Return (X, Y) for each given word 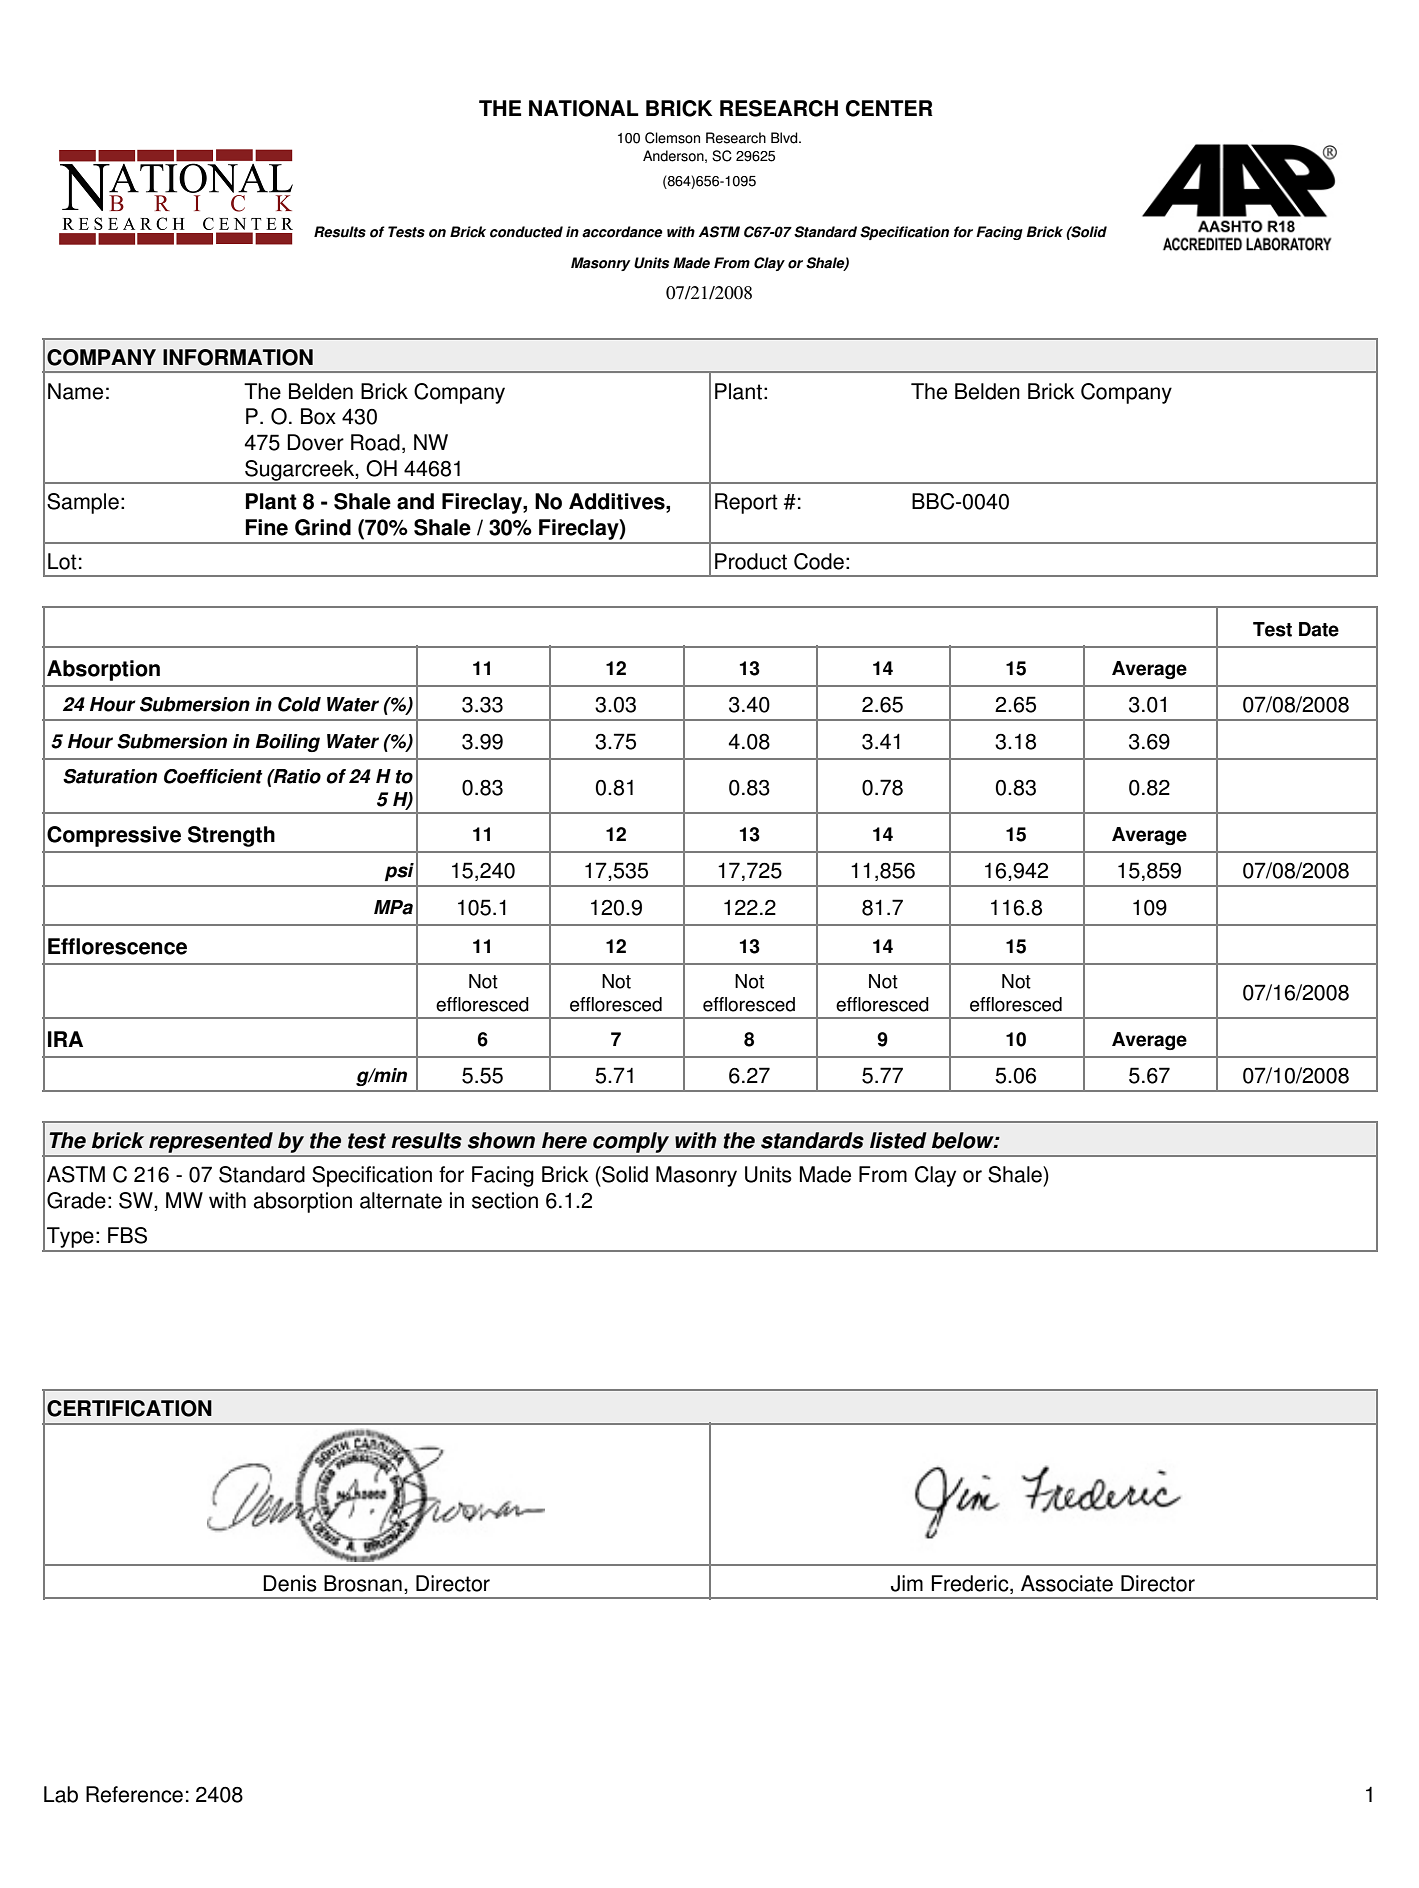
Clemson (672, 138)
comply (631, 1144)
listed (898, 1140)
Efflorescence (117, 946)
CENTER (889, 108)
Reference (134, 1794)
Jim (907, 1583)
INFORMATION (238, 357)
